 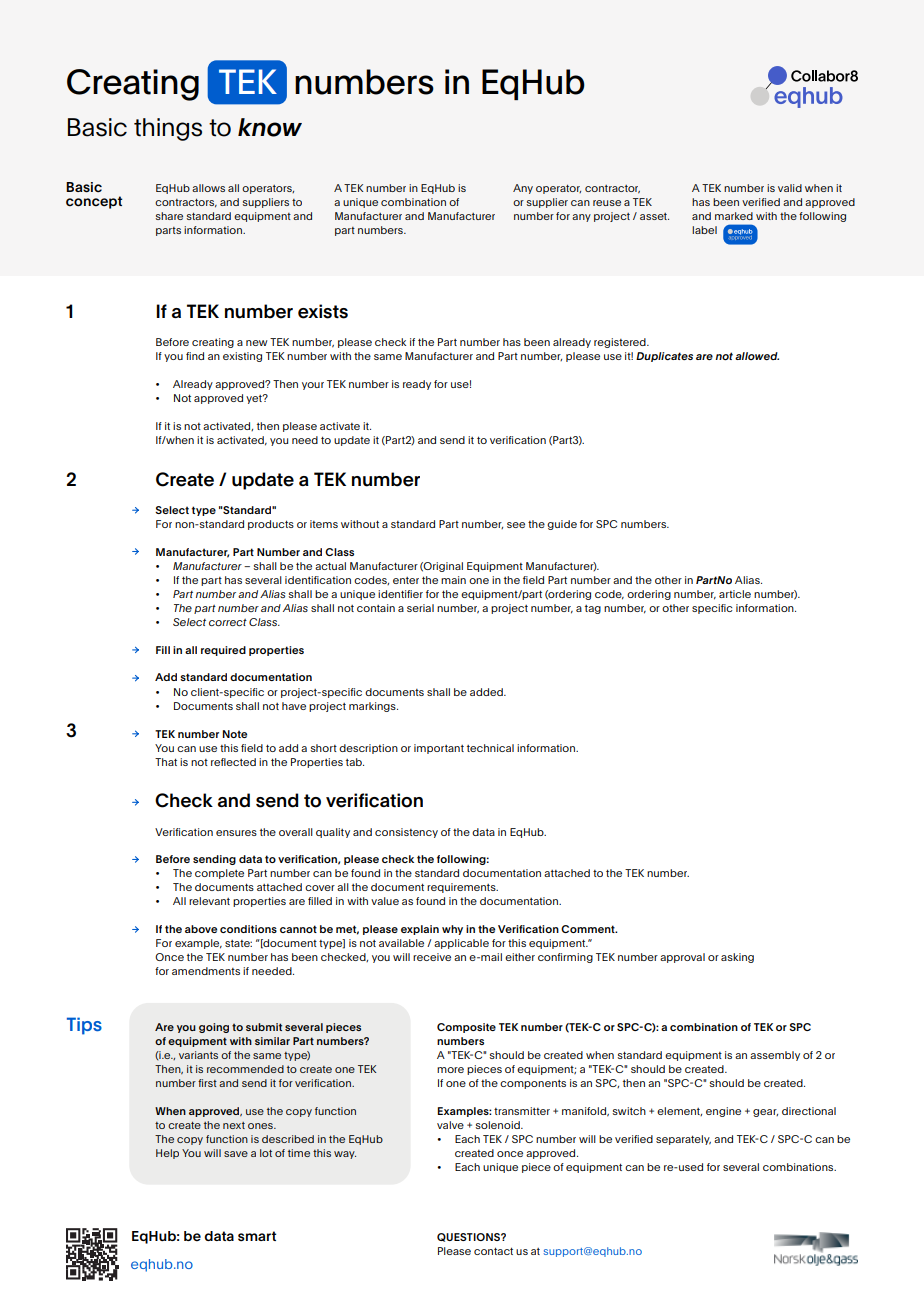 What do you see at coordinates (219, 874) in the image?
I see `complete` at bounding box center [219, 874].
